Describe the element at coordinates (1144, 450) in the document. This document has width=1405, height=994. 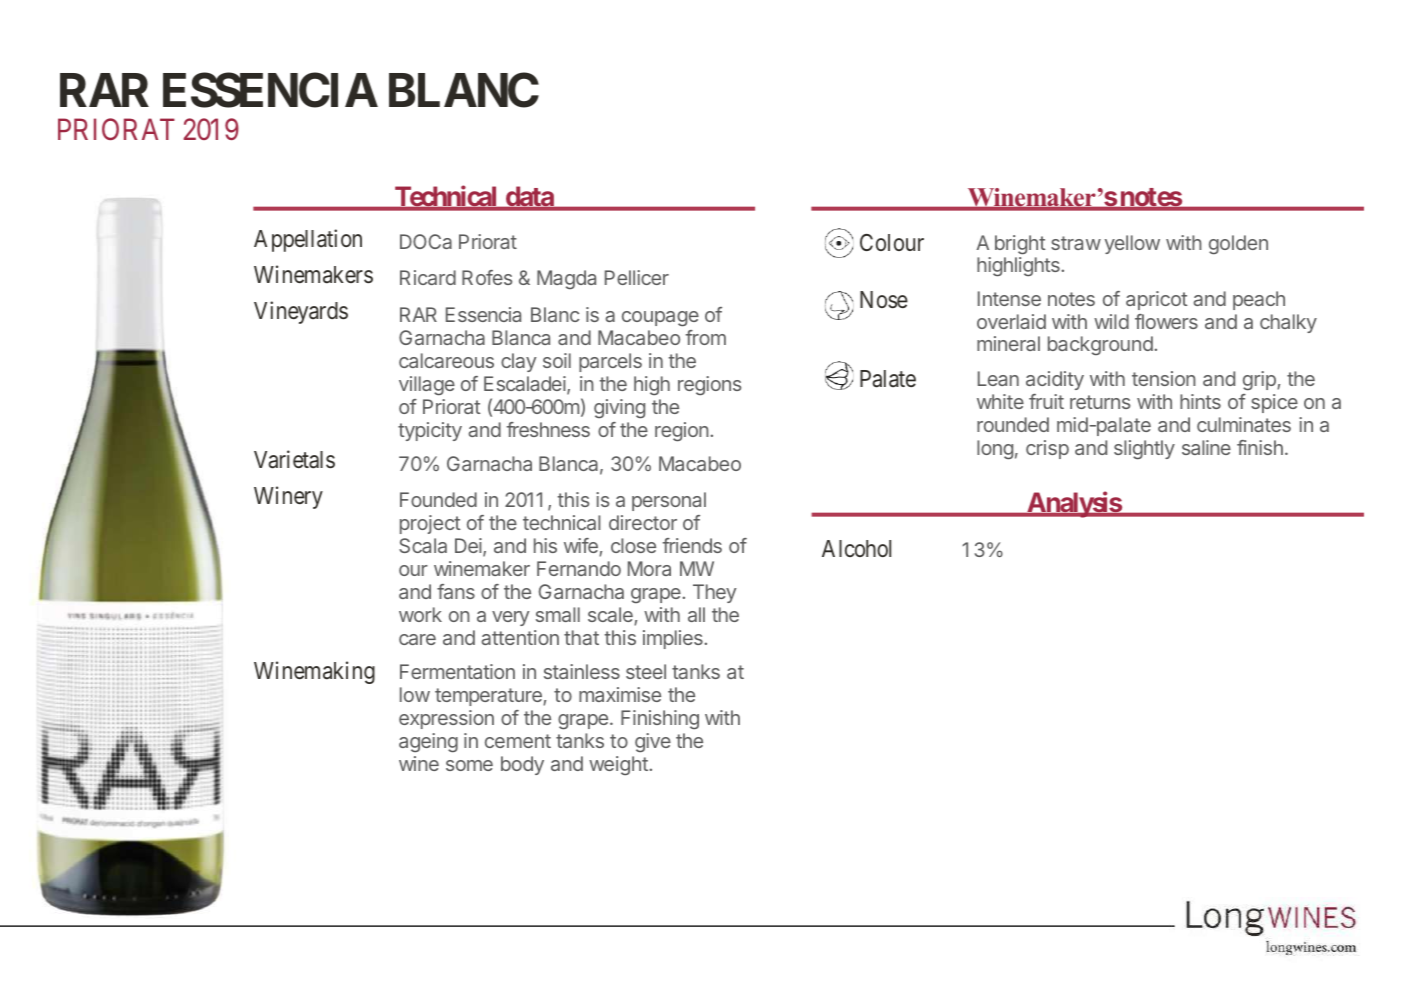
I see `slightly` at that location.
